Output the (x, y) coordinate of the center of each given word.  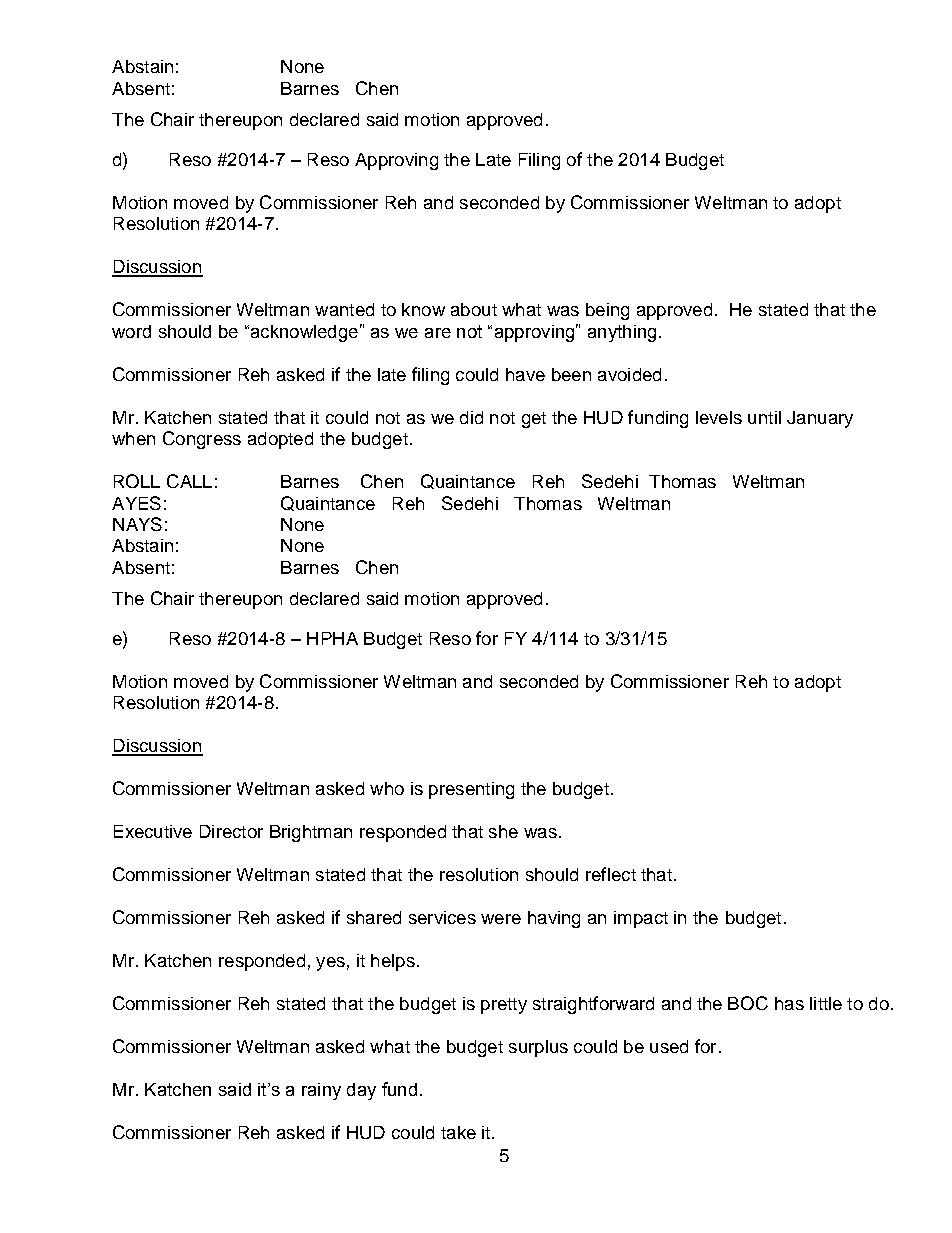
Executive (153, 831)
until (764, 417)
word (131, 331)
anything (622, 333)
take (458, 1132)
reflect (611, 874)
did (471, 417)
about (474, 309)
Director (231, 831)
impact (641, 919)
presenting (471, 790)
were (501, 919)
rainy (321, 1091)
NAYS (137, 524)
